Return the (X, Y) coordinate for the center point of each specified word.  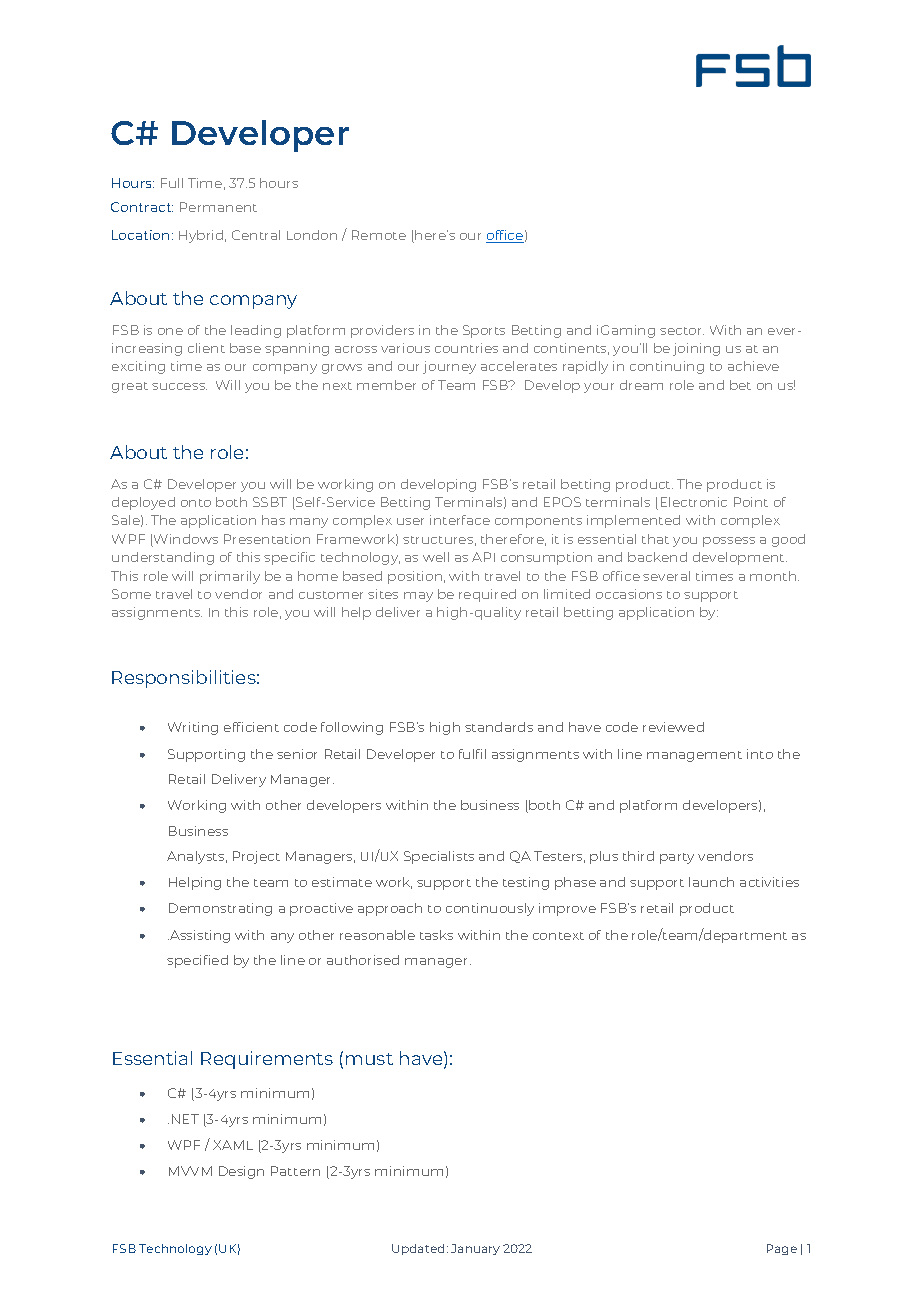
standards (499, 727)
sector (682, 331)
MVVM (190, 1171)
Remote (379, 235)
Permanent (218, 207)
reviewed (673, 727)
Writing (193, 728)
